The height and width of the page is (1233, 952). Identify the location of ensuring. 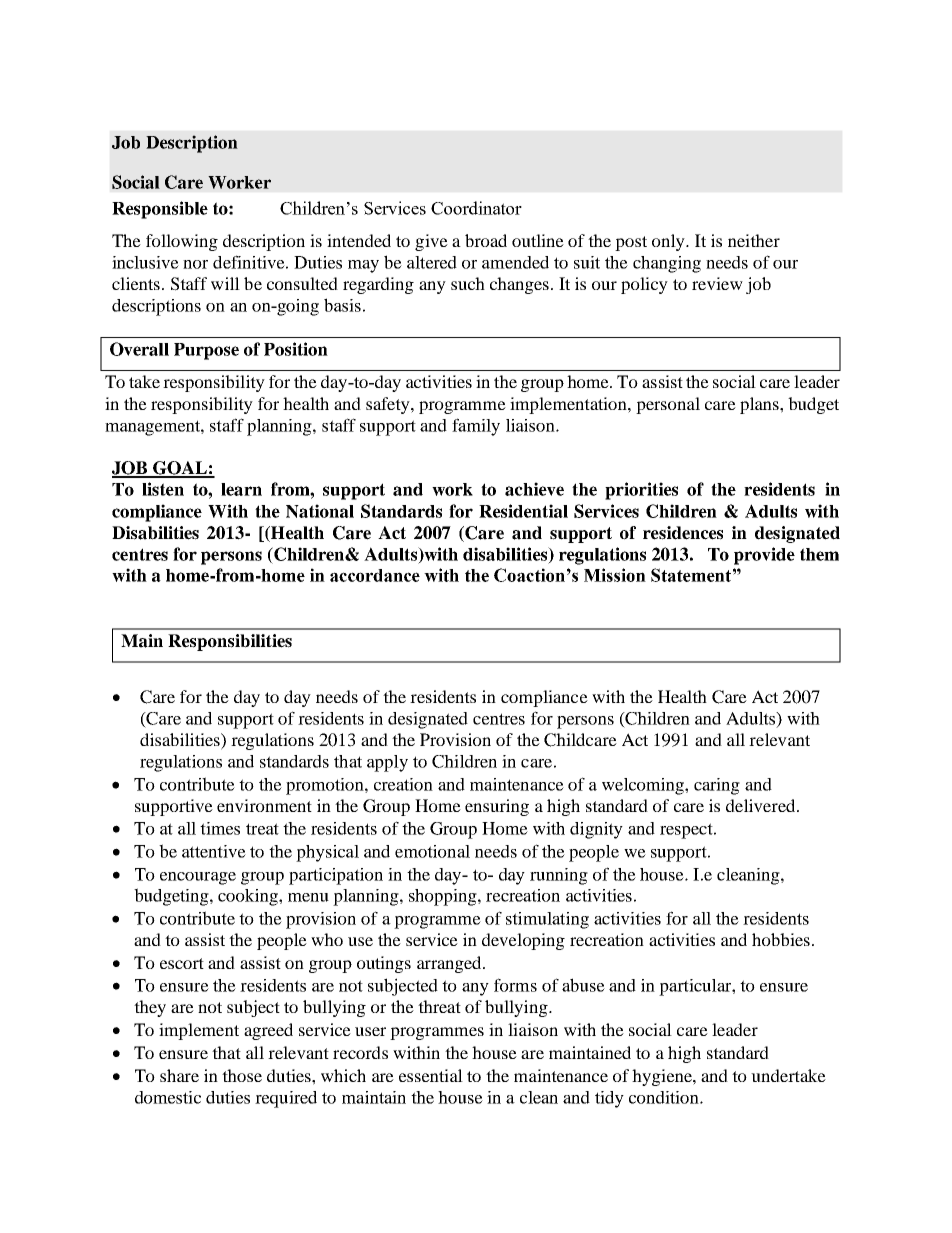
(497, 807).
